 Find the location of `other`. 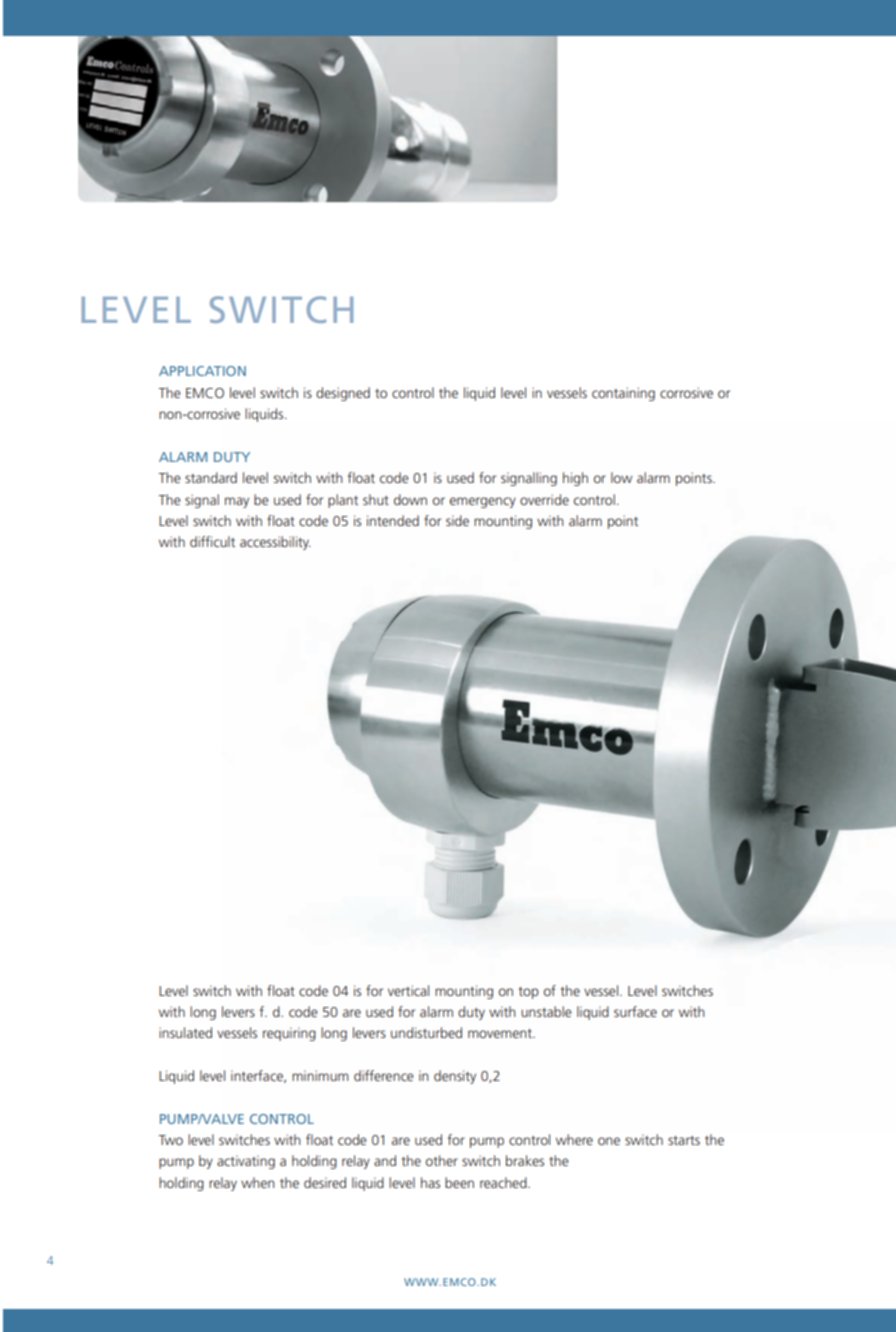

other is located at coordinates (442, 1160).
